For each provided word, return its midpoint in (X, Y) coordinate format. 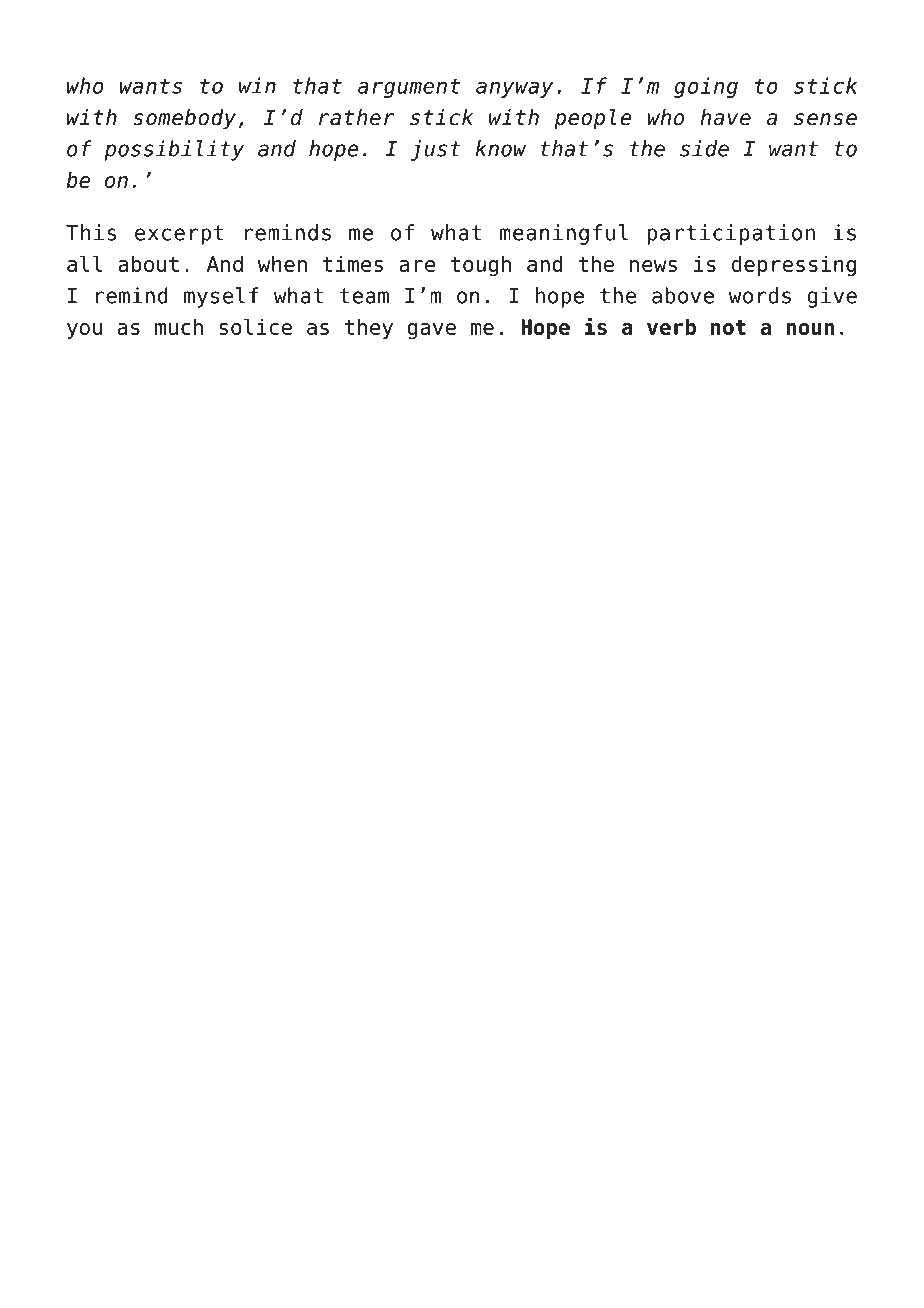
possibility (174, 150)
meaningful (564, 234)
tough (480, 266)
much (179, 327)
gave (431, 331)
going (706, 87)
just (436, 150)
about (148, 264)
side (704, 148)
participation (731, 234)
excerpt (179, 235)
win (257, 85)
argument (409, 88)
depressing (794, 266)
